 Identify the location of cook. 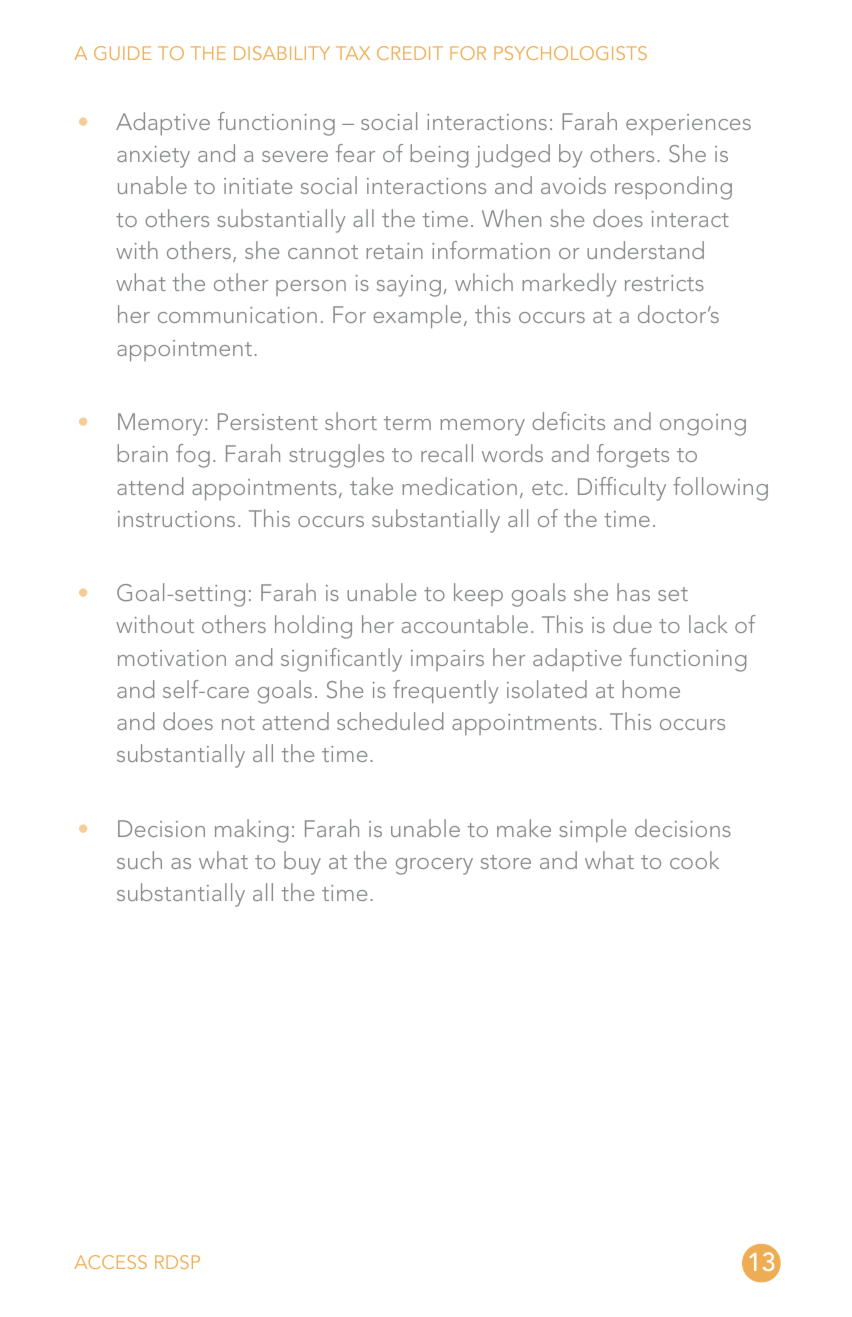
(694, 860).
